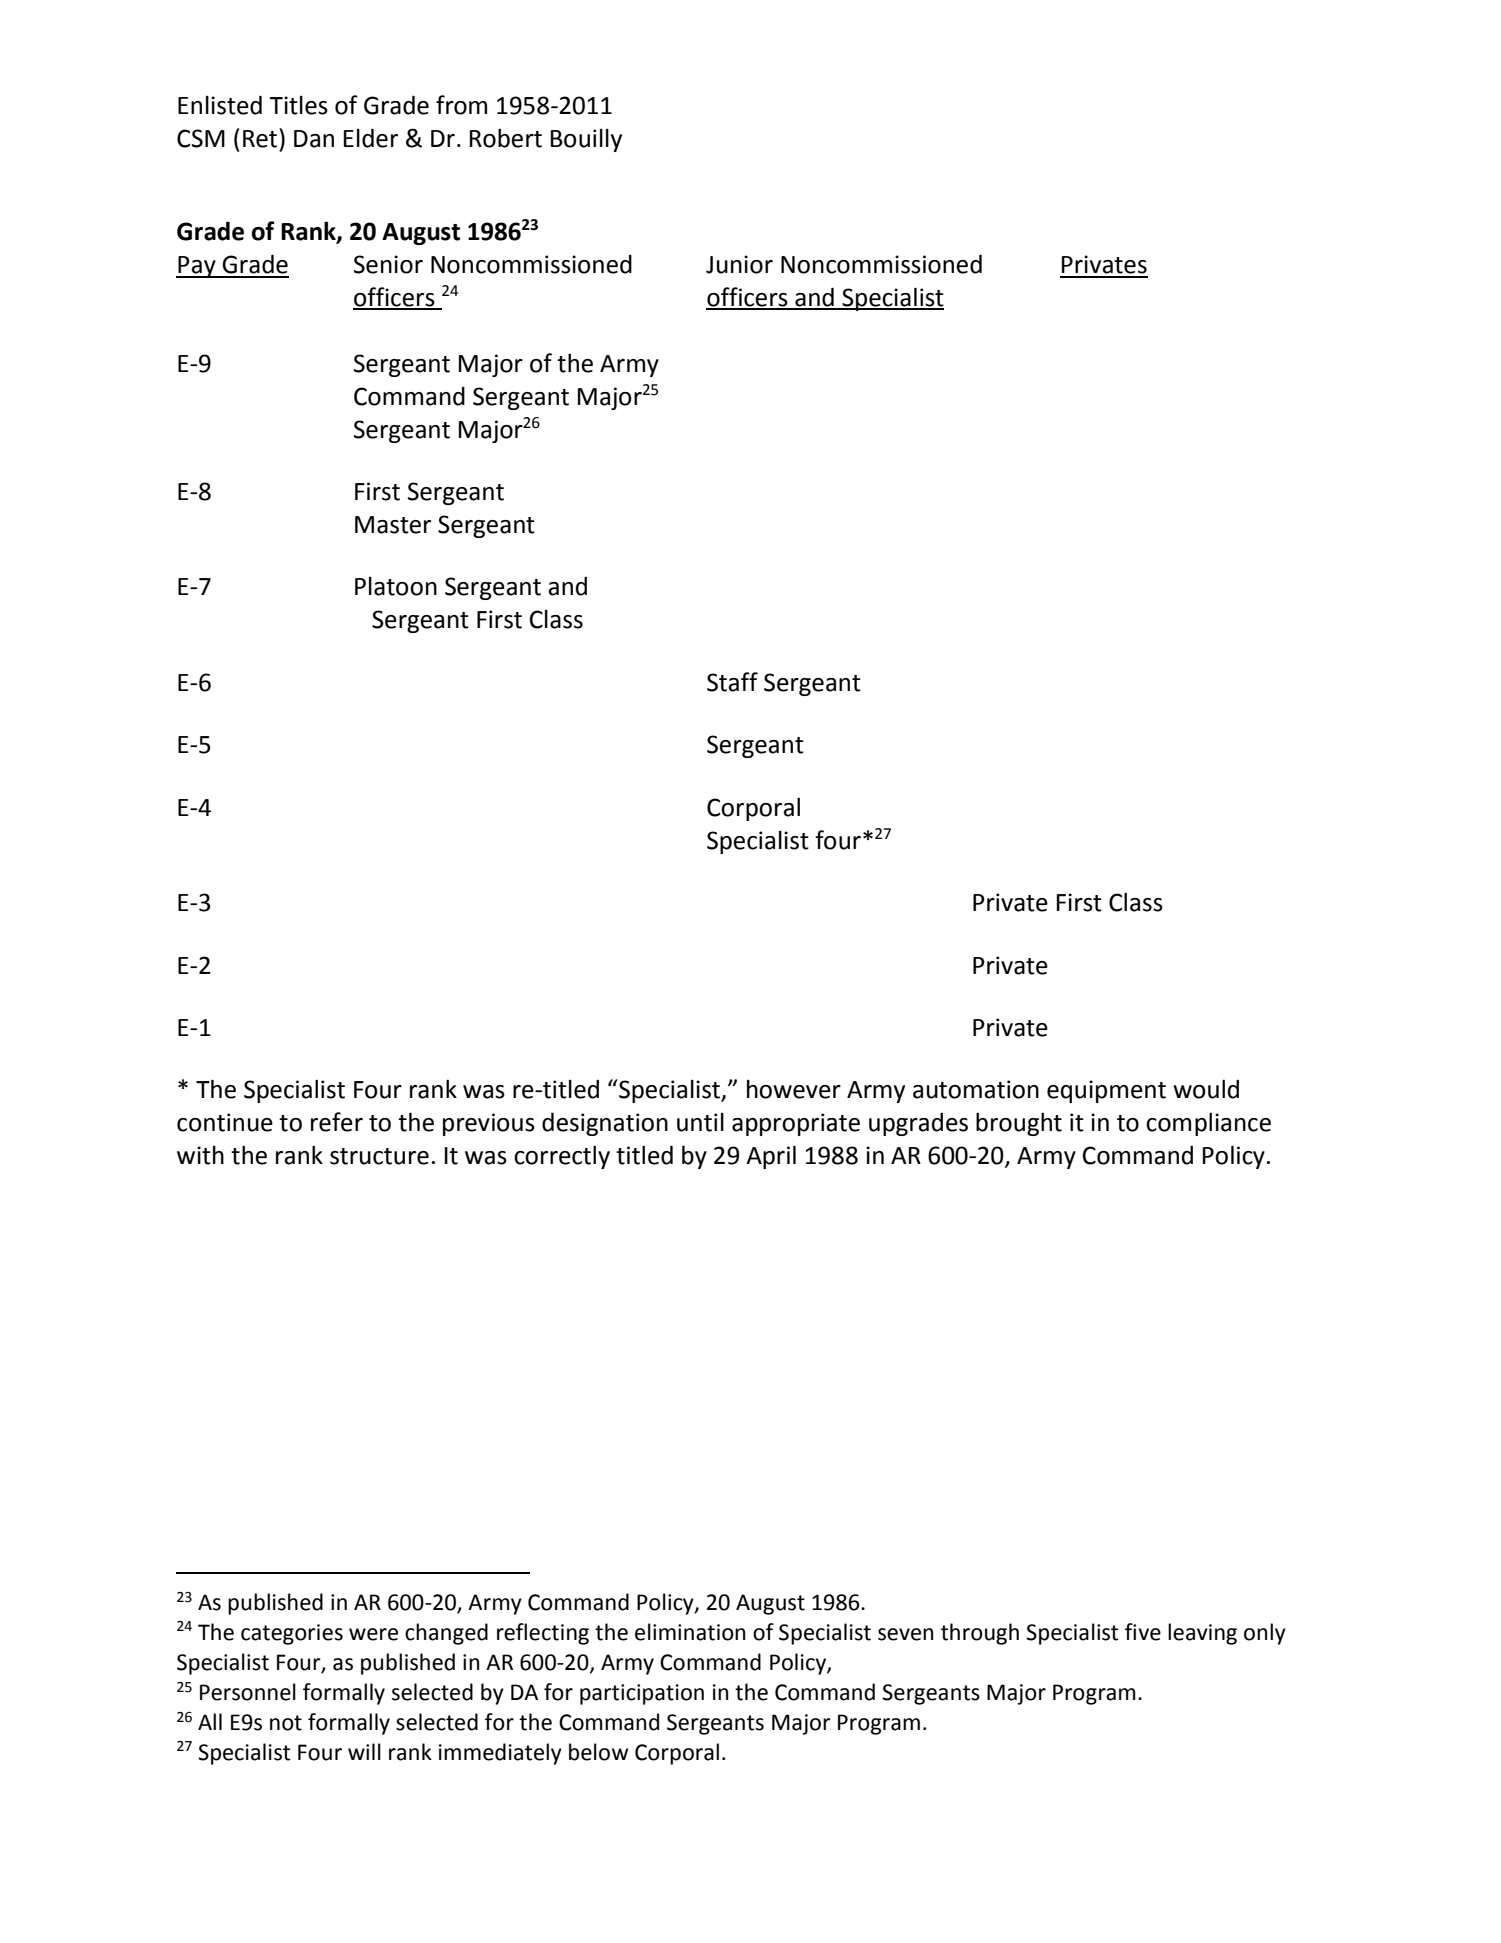 This screenshot has width=1501, height=1943. I want to click on Platoon, so click(396, 586).
